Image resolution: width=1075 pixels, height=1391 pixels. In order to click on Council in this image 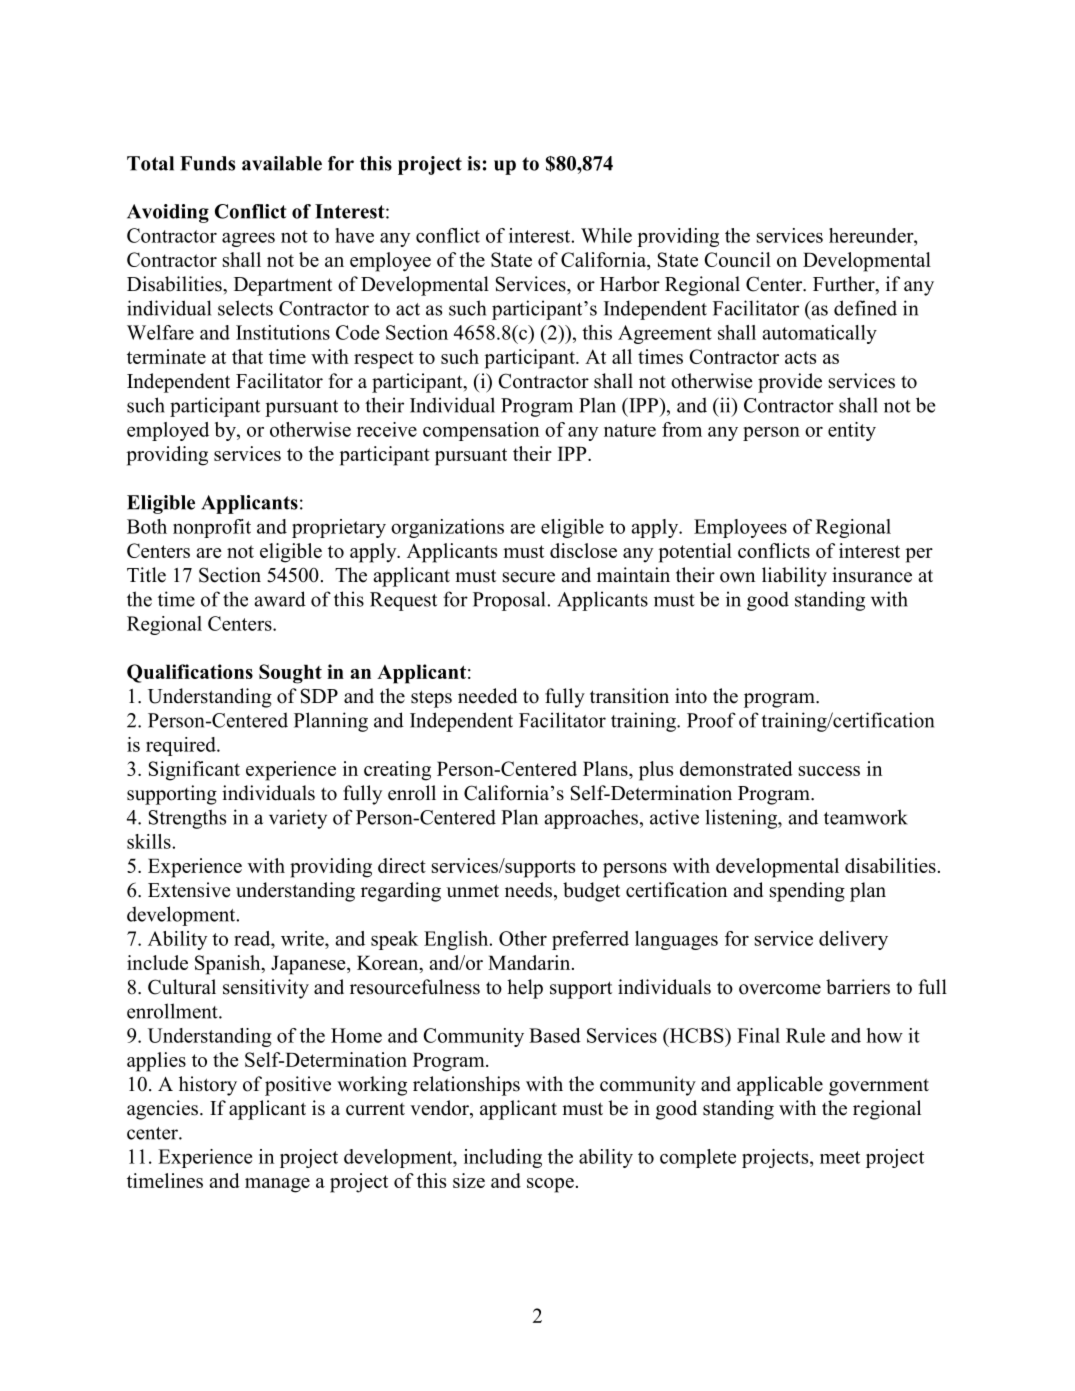, I will do `click(737, 259)`.
